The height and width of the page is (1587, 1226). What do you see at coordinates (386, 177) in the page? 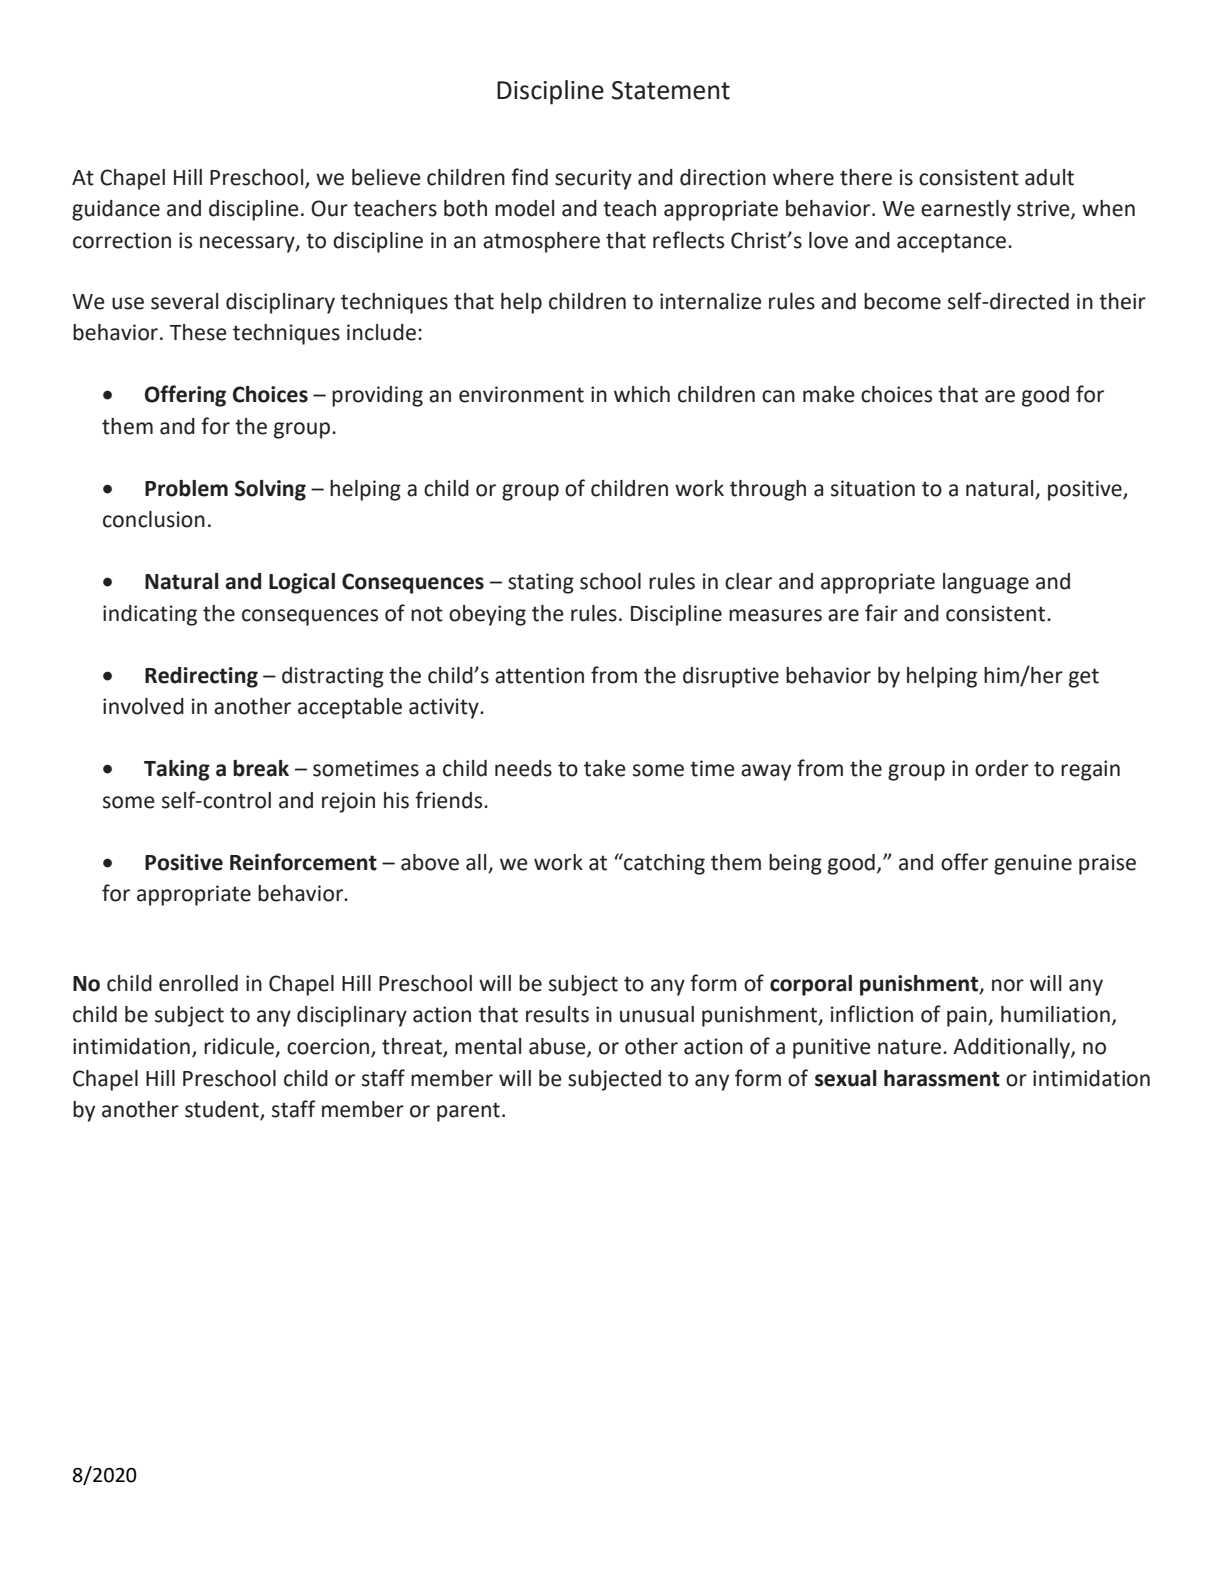
I see `believe` at bounding box center [386, 177].
